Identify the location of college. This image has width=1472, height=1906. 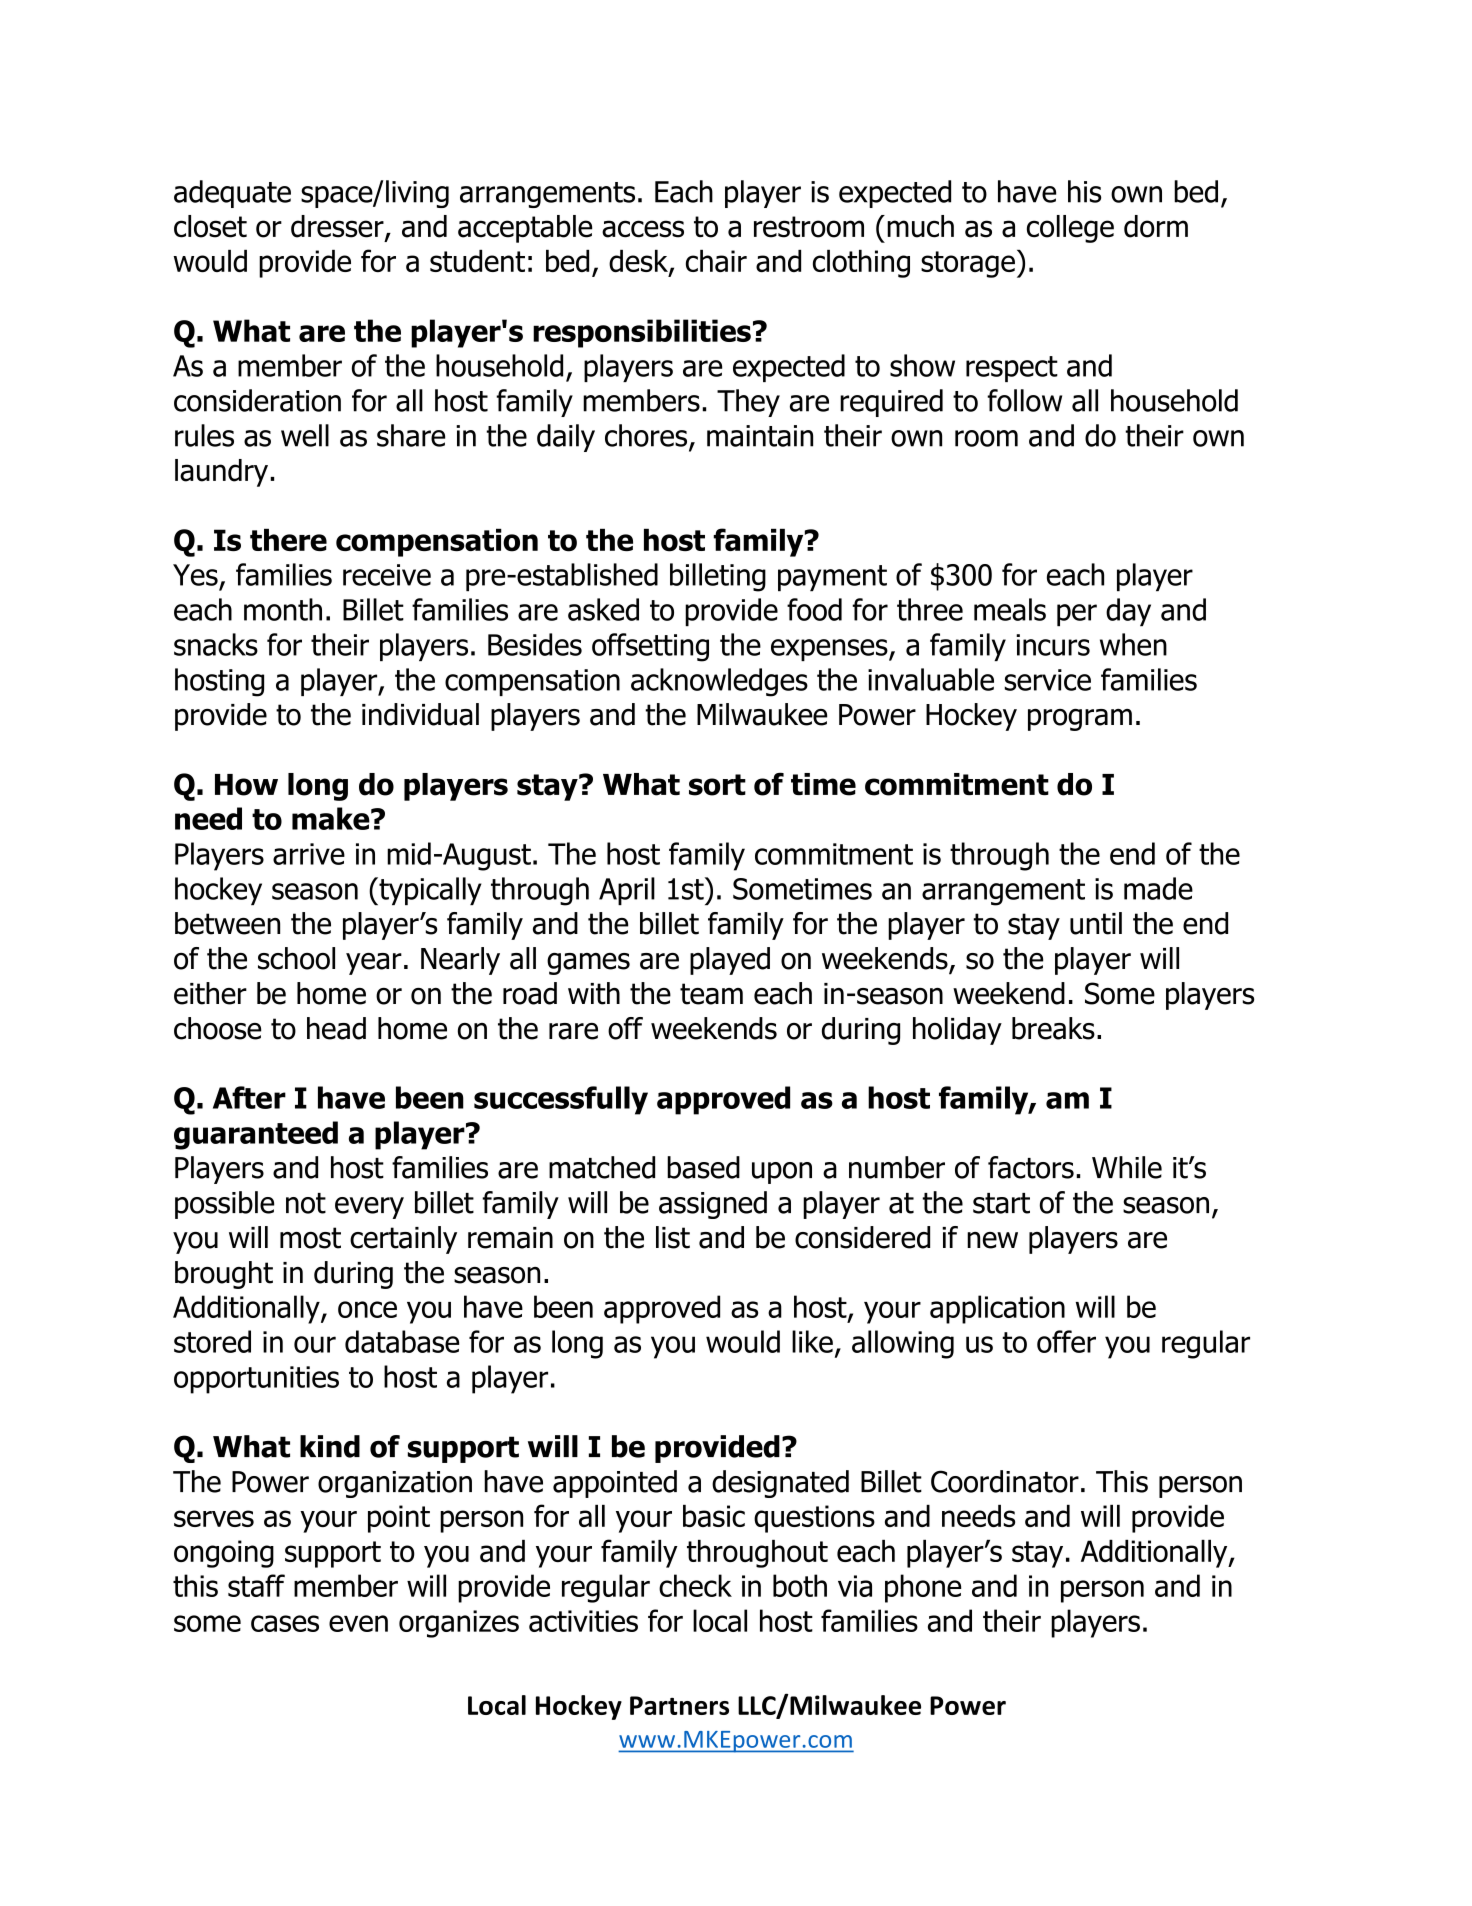
(1070, 229).
